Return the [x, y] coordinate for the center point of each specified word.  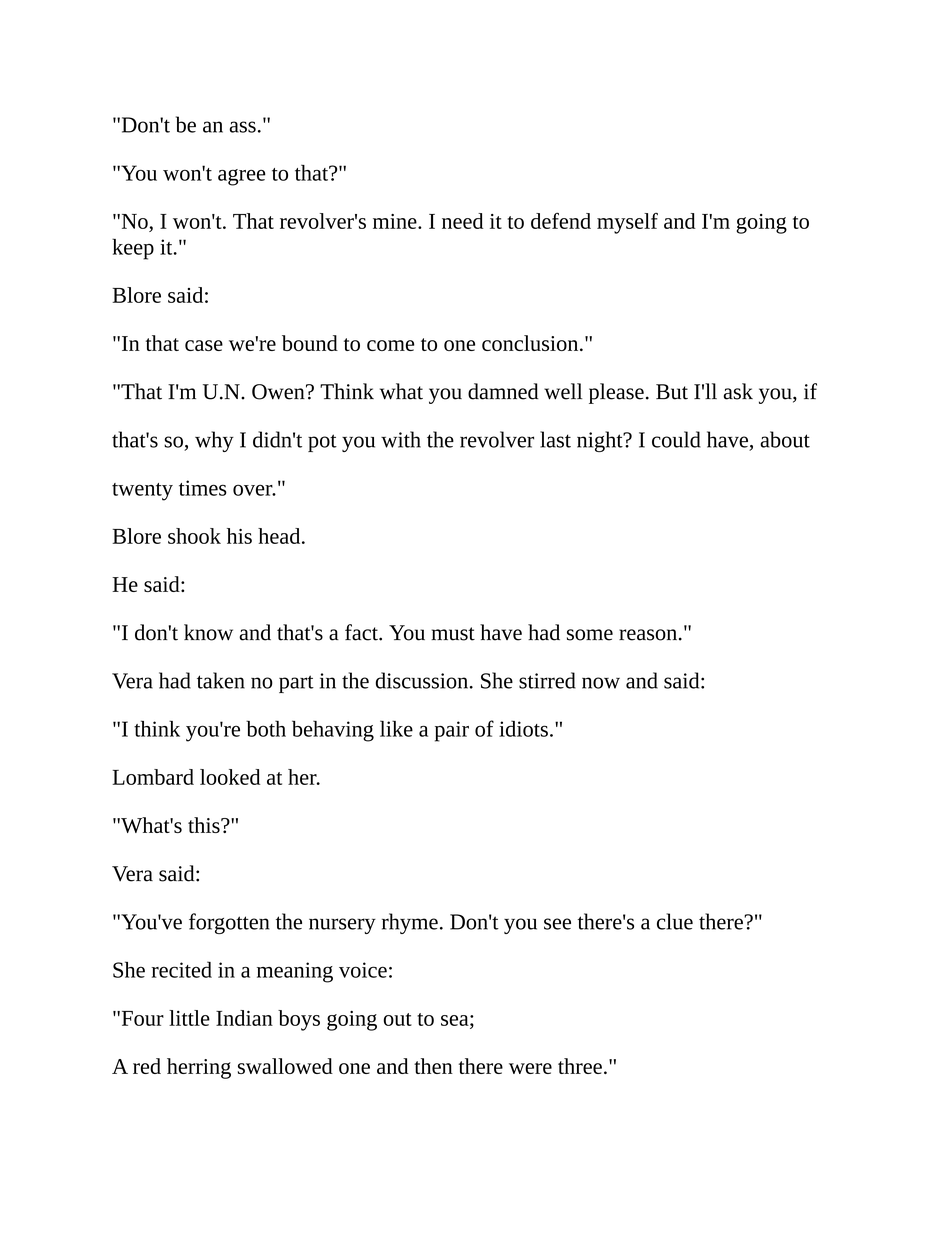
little [189, 1018]
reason [648, 635]
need [462, 221]
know [208, 632]
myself [627, 223]
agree [242, 177]
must [453, 634]
